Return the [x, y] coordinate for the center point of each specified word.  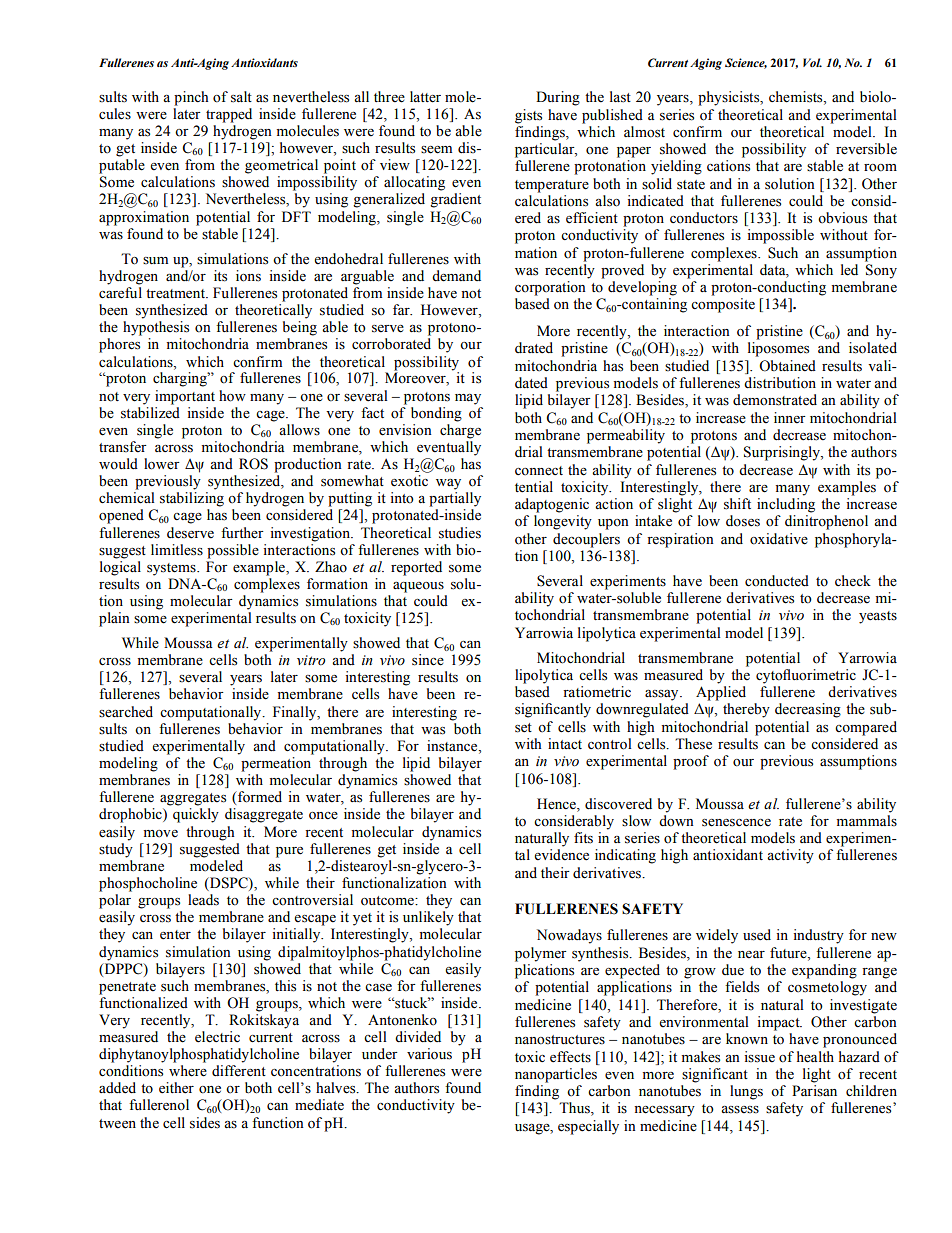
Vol [812, 62]
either [176, 1088]
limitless [177, 550]
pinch [191, 98]
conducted [777, 581]
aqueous [418, 587]
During [558, 98]
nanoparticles [556, 1075]
